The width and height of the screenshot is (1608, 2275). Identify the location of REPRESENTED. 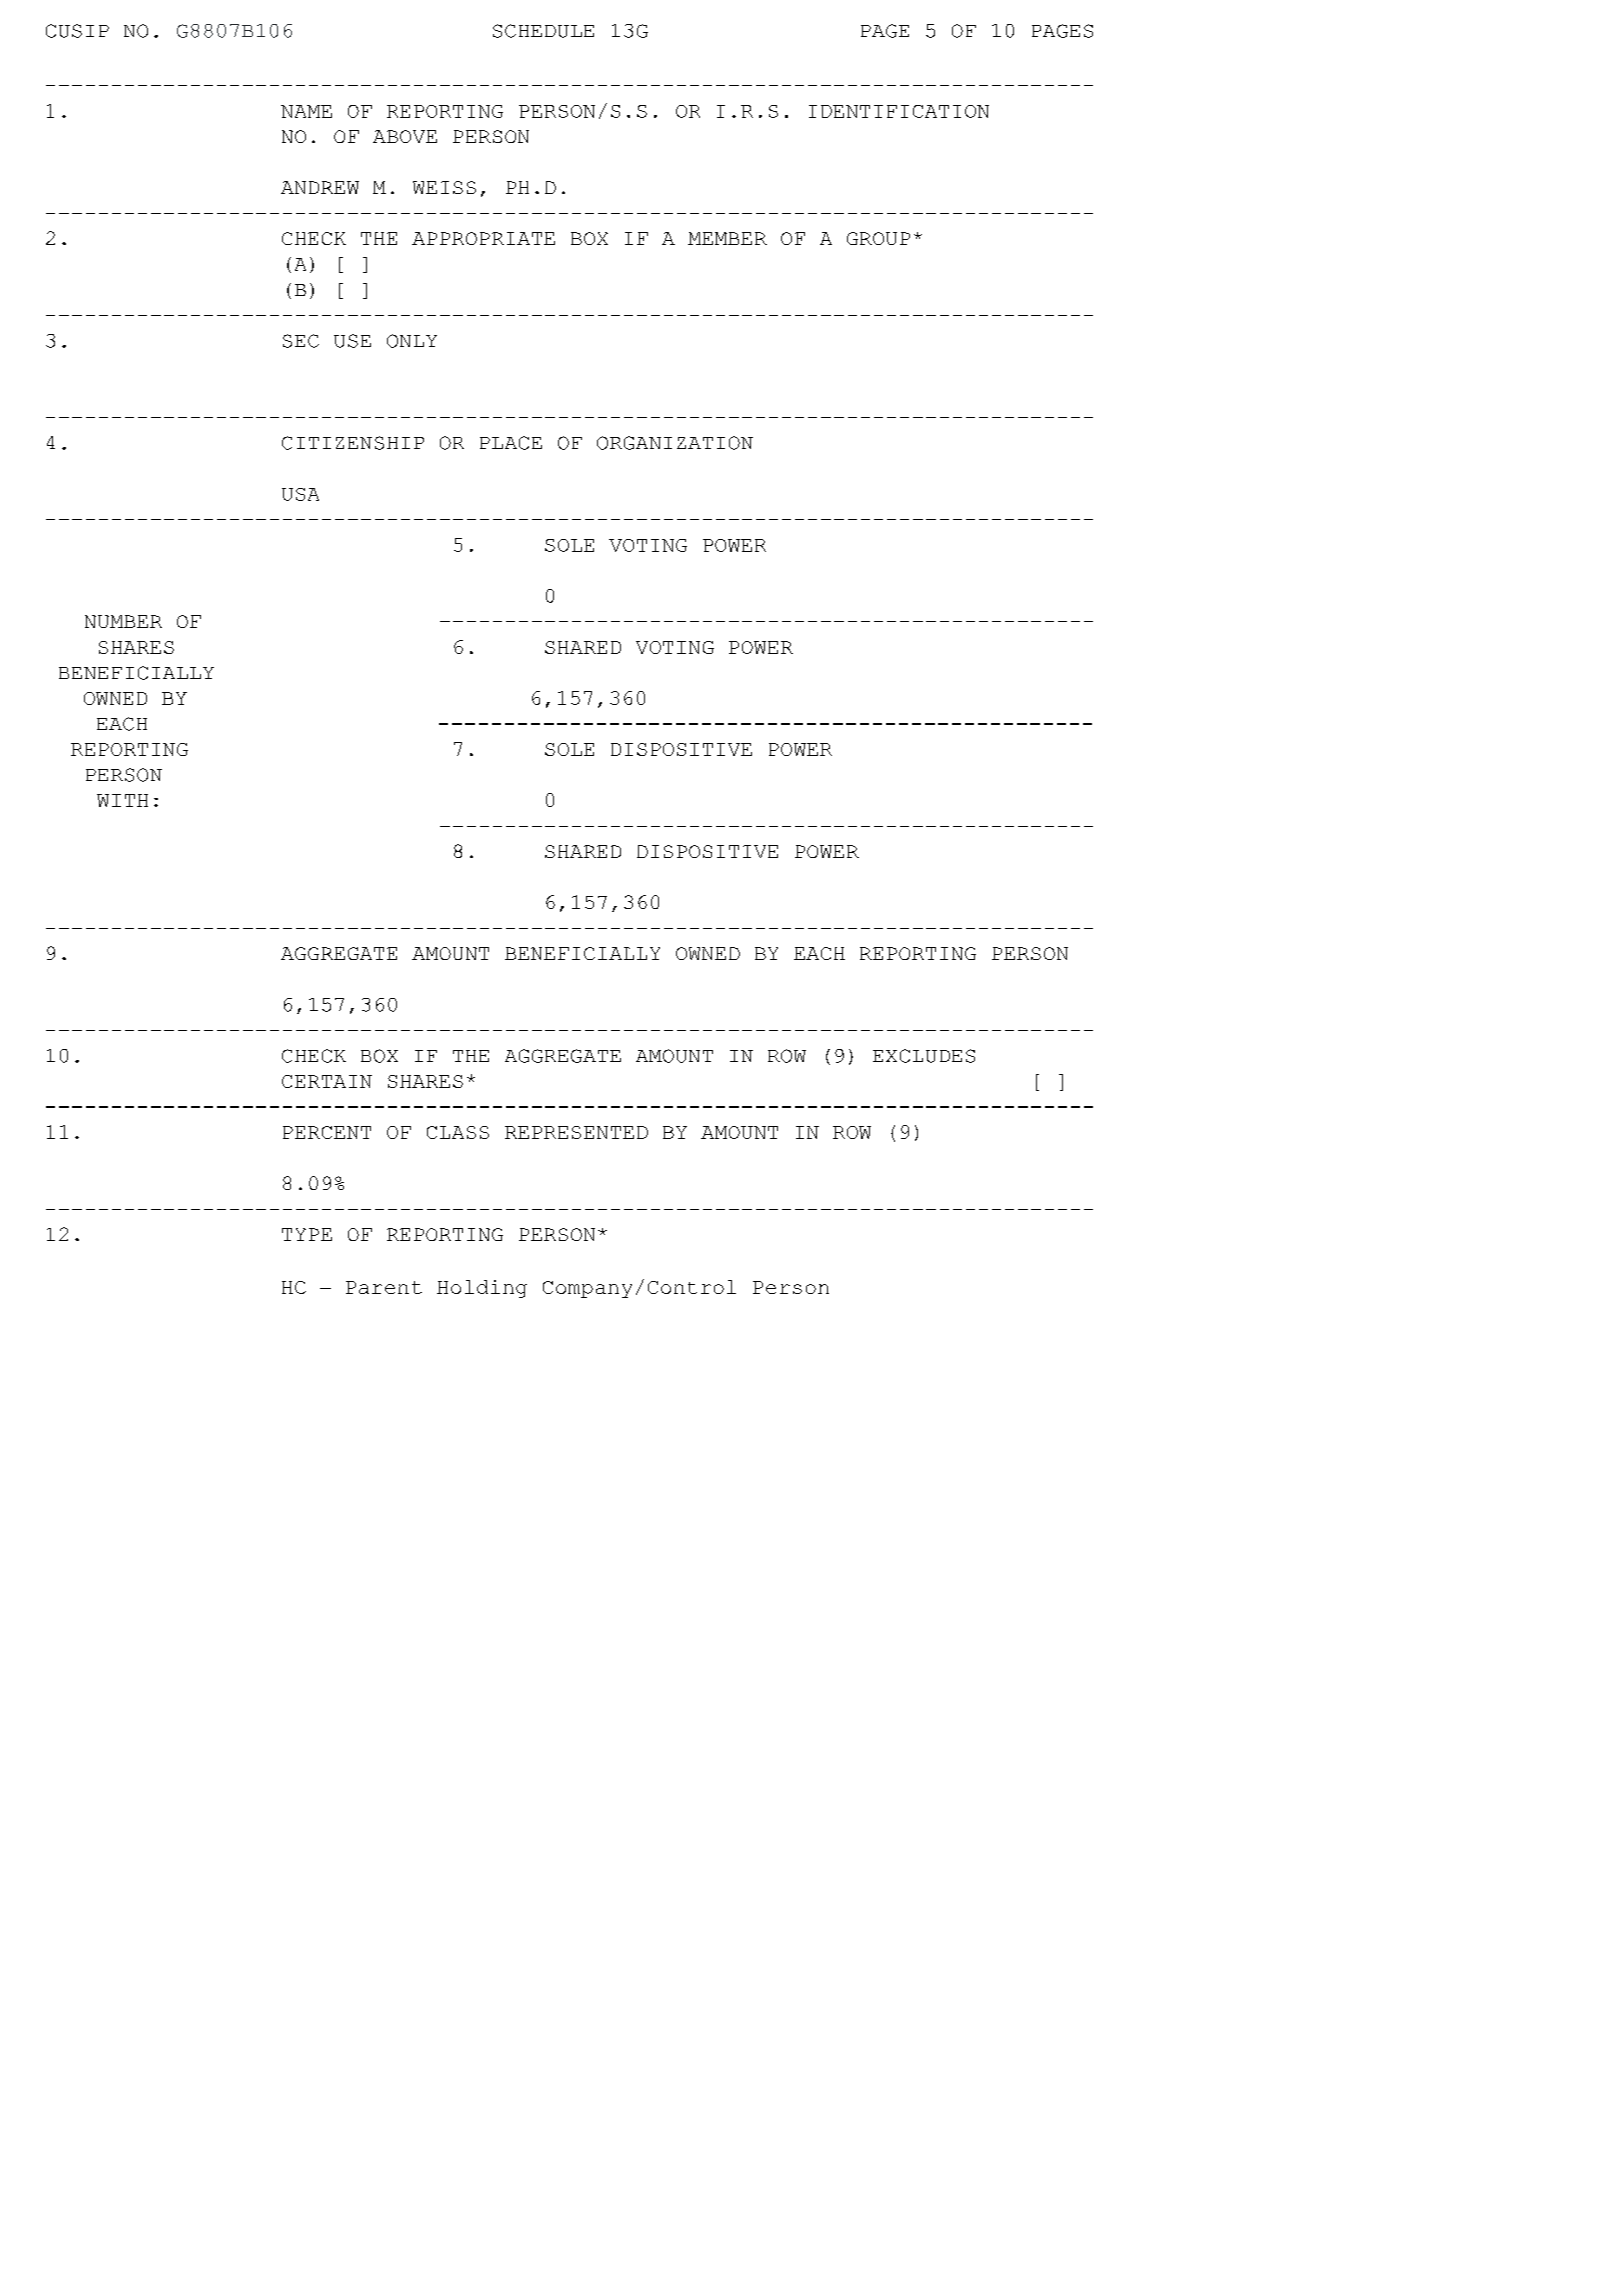
(576, 1132).
